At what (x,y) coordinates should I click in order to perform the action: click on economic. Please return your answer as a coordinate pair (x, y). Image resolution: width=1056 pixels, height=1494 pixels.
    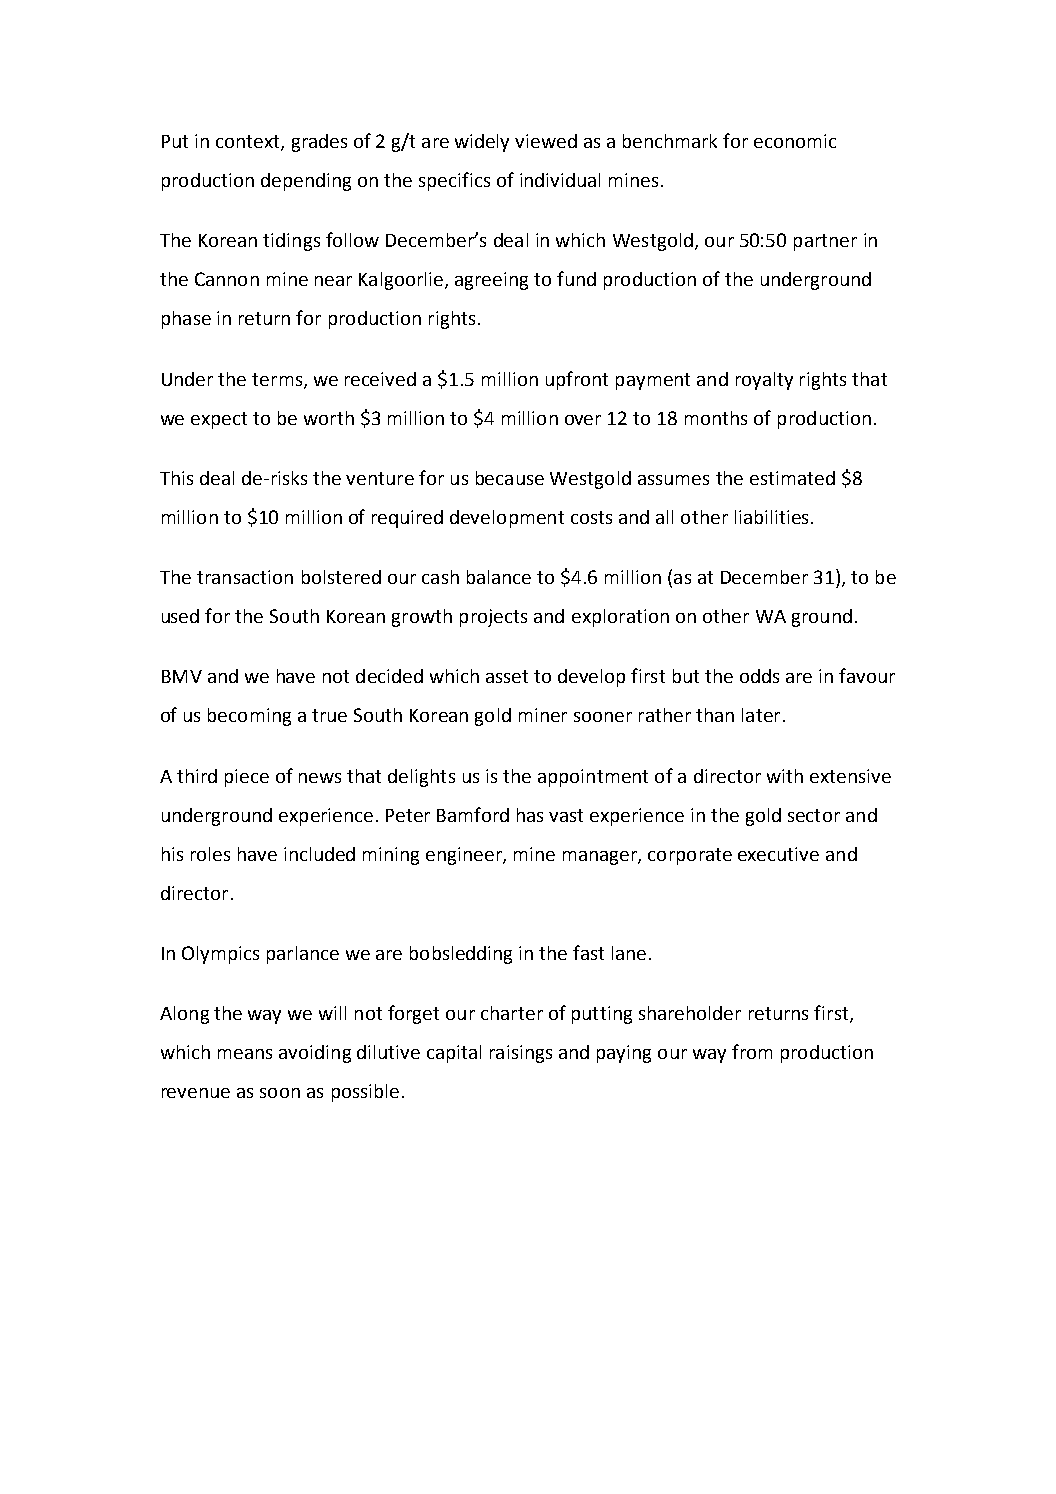
    Looking at the image, I should click on (795, 141).
